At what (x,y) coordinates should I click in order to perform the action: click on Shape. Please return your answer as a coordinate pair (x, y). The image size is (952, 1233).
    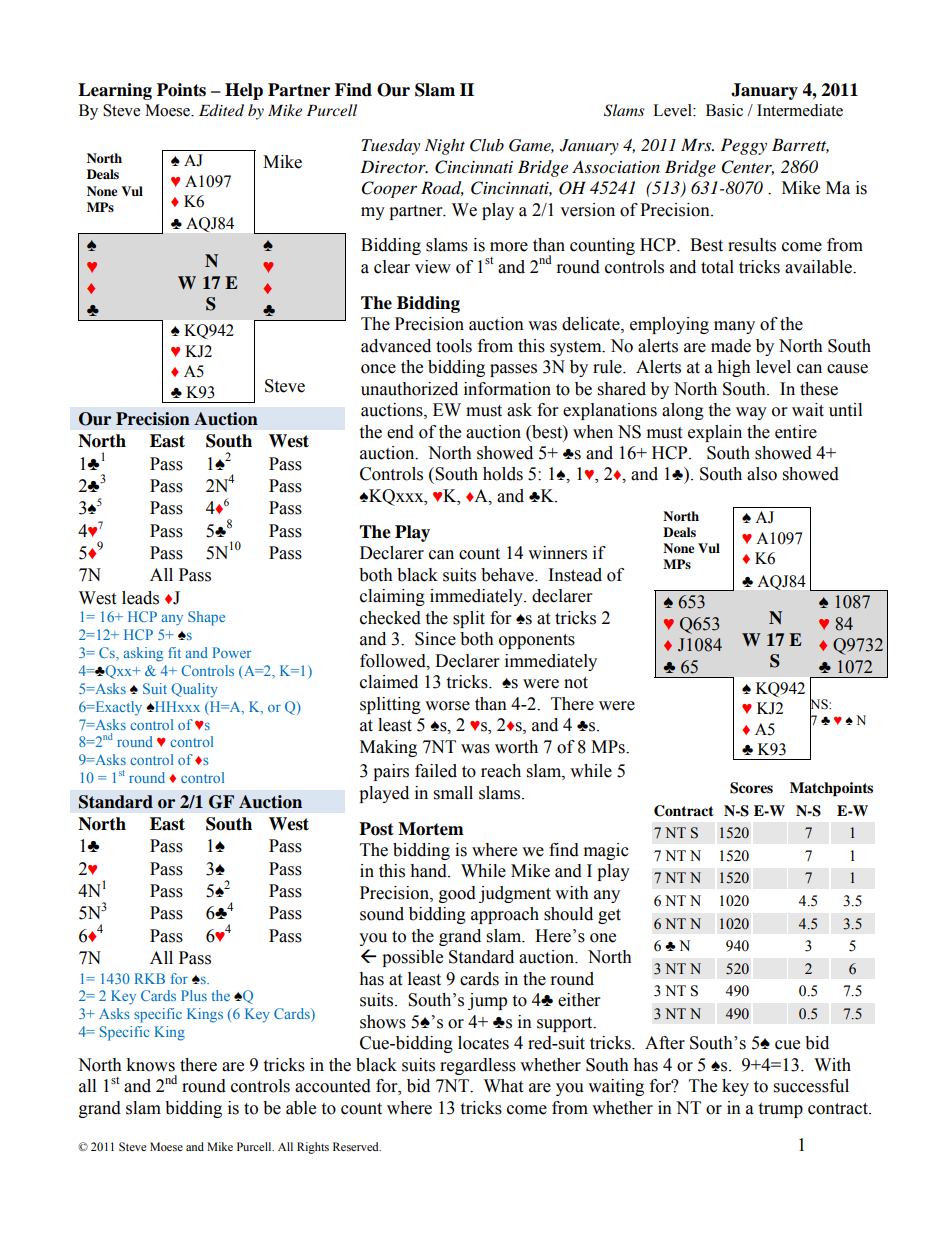
    Looking at the image, I should click on (206, 618).
